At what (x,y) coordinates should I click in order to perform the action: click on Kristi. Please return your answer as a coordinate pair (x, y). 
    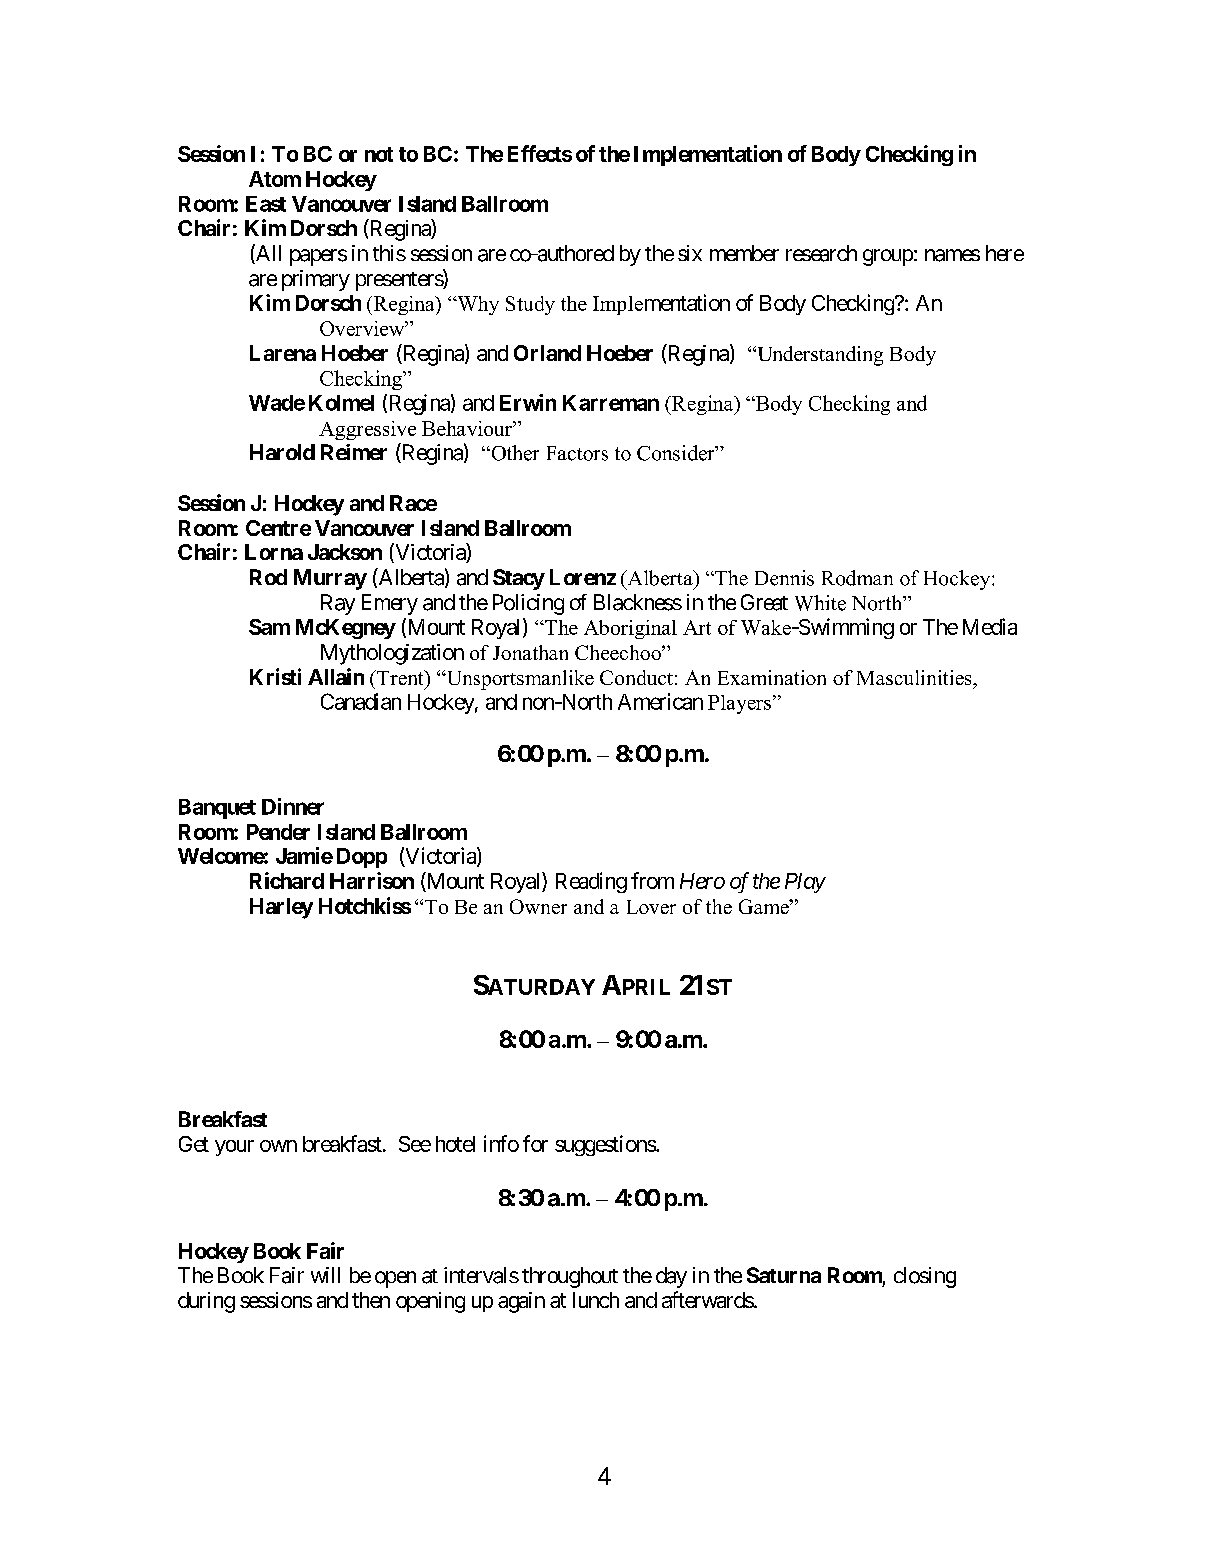
    Looking at the image, I should click on (275, 676).
